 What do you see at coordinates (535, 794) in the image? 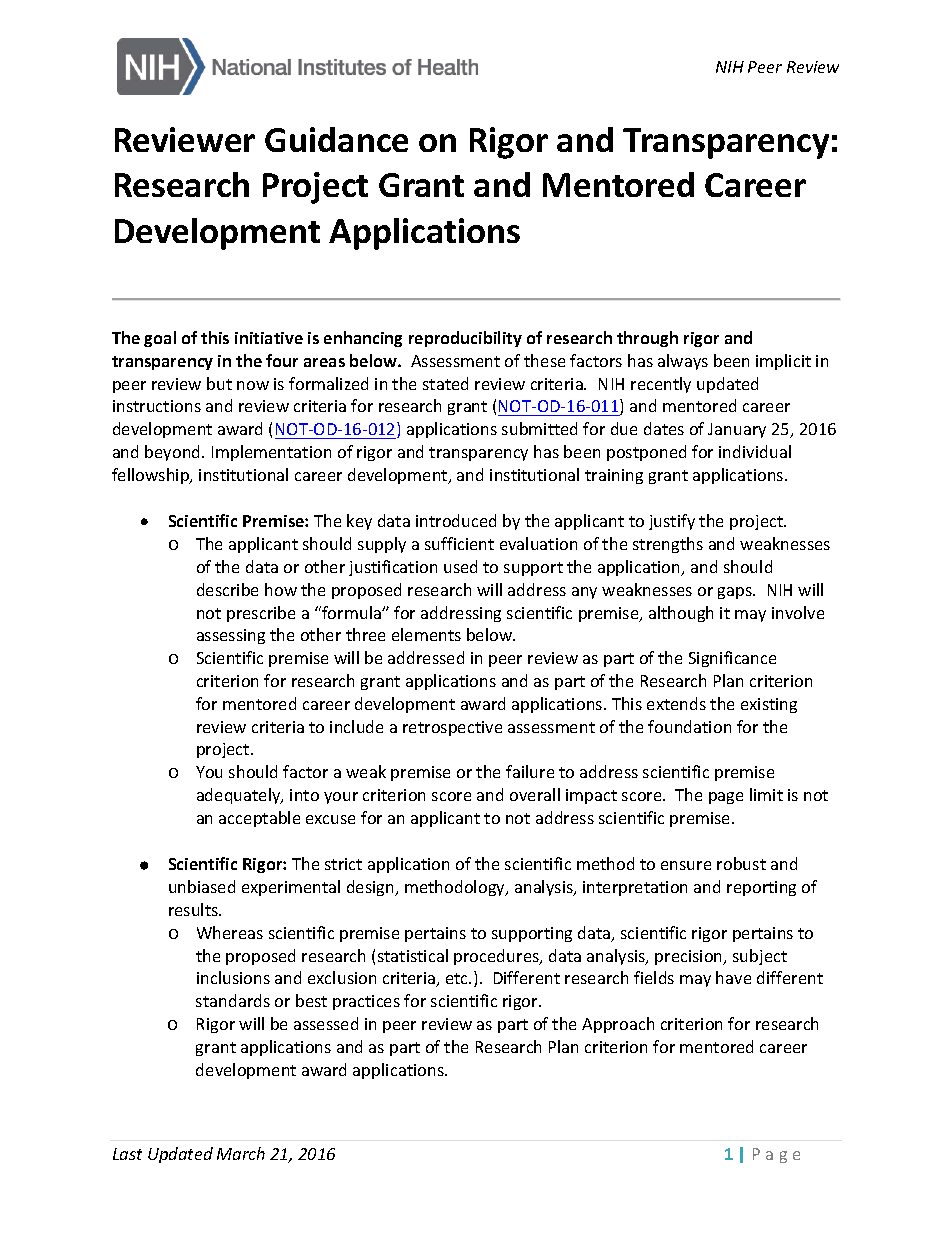
I see `overall` at bounding box center [535, 794].
